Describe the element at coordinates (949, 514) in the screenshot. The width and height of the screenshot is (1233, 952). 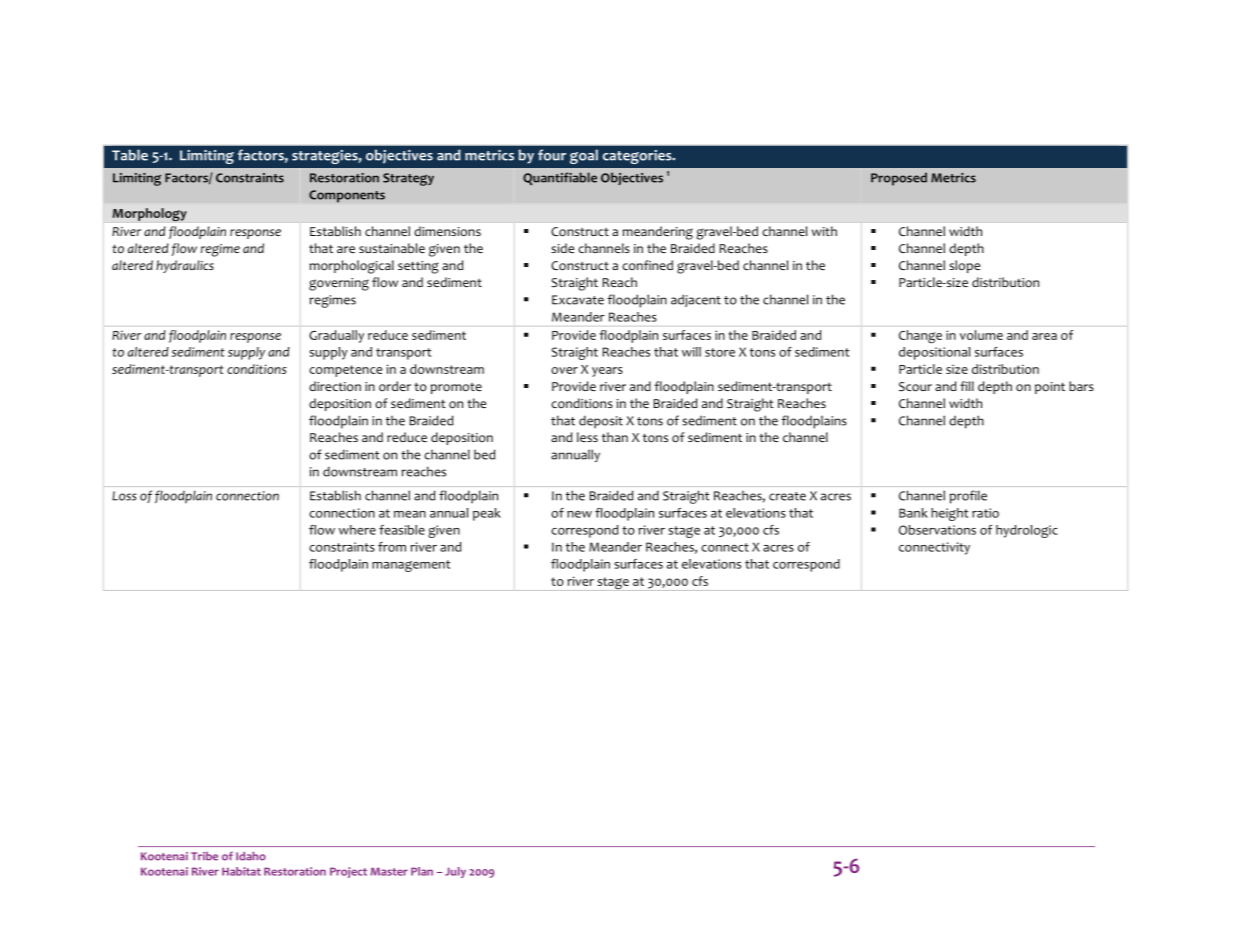
I see `height` at that location.
